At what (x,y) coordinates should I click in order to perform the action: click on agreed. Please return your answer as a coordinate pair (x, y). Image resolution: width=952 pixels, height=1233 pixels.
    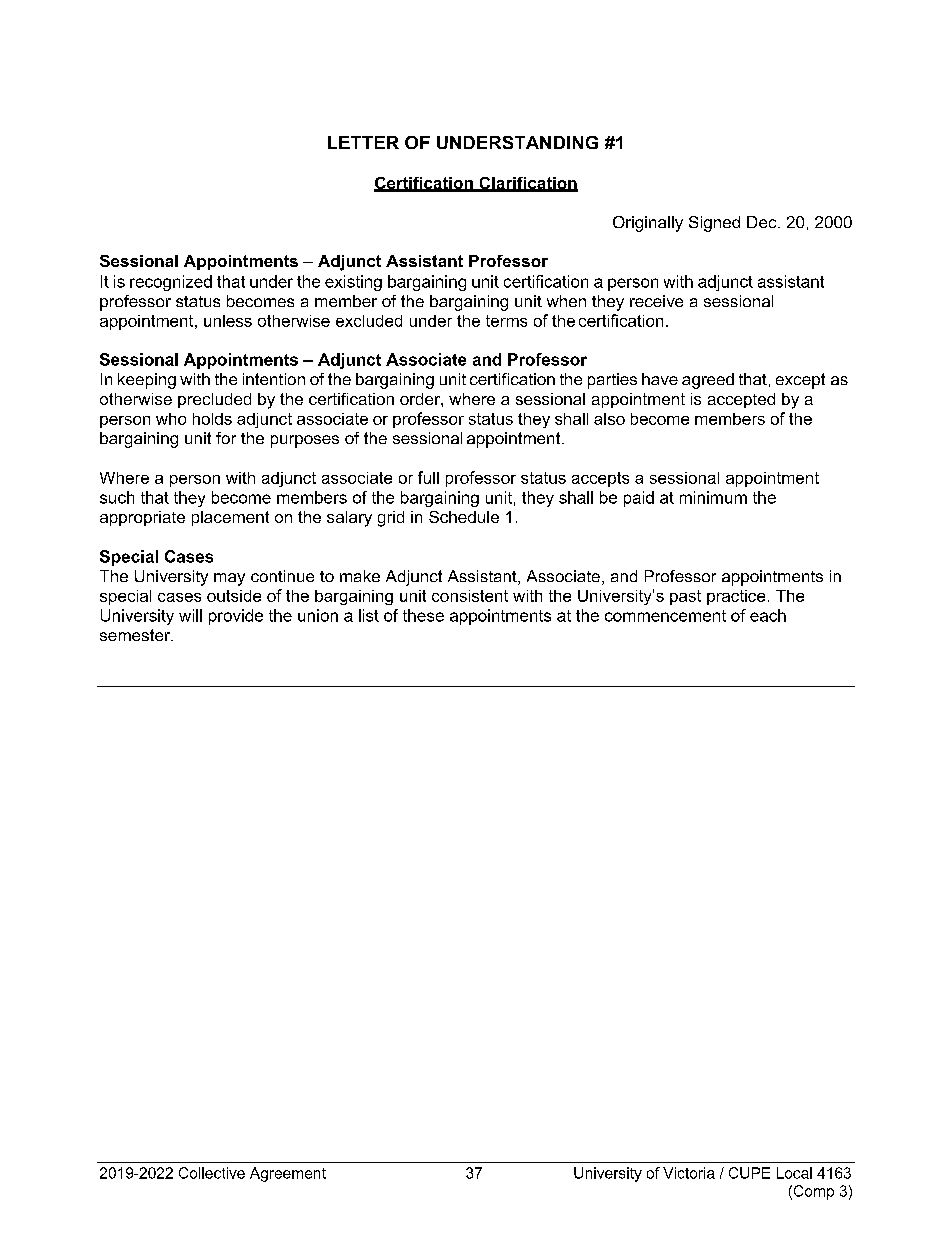
    Looking at the image, I should click on (708, 381).
